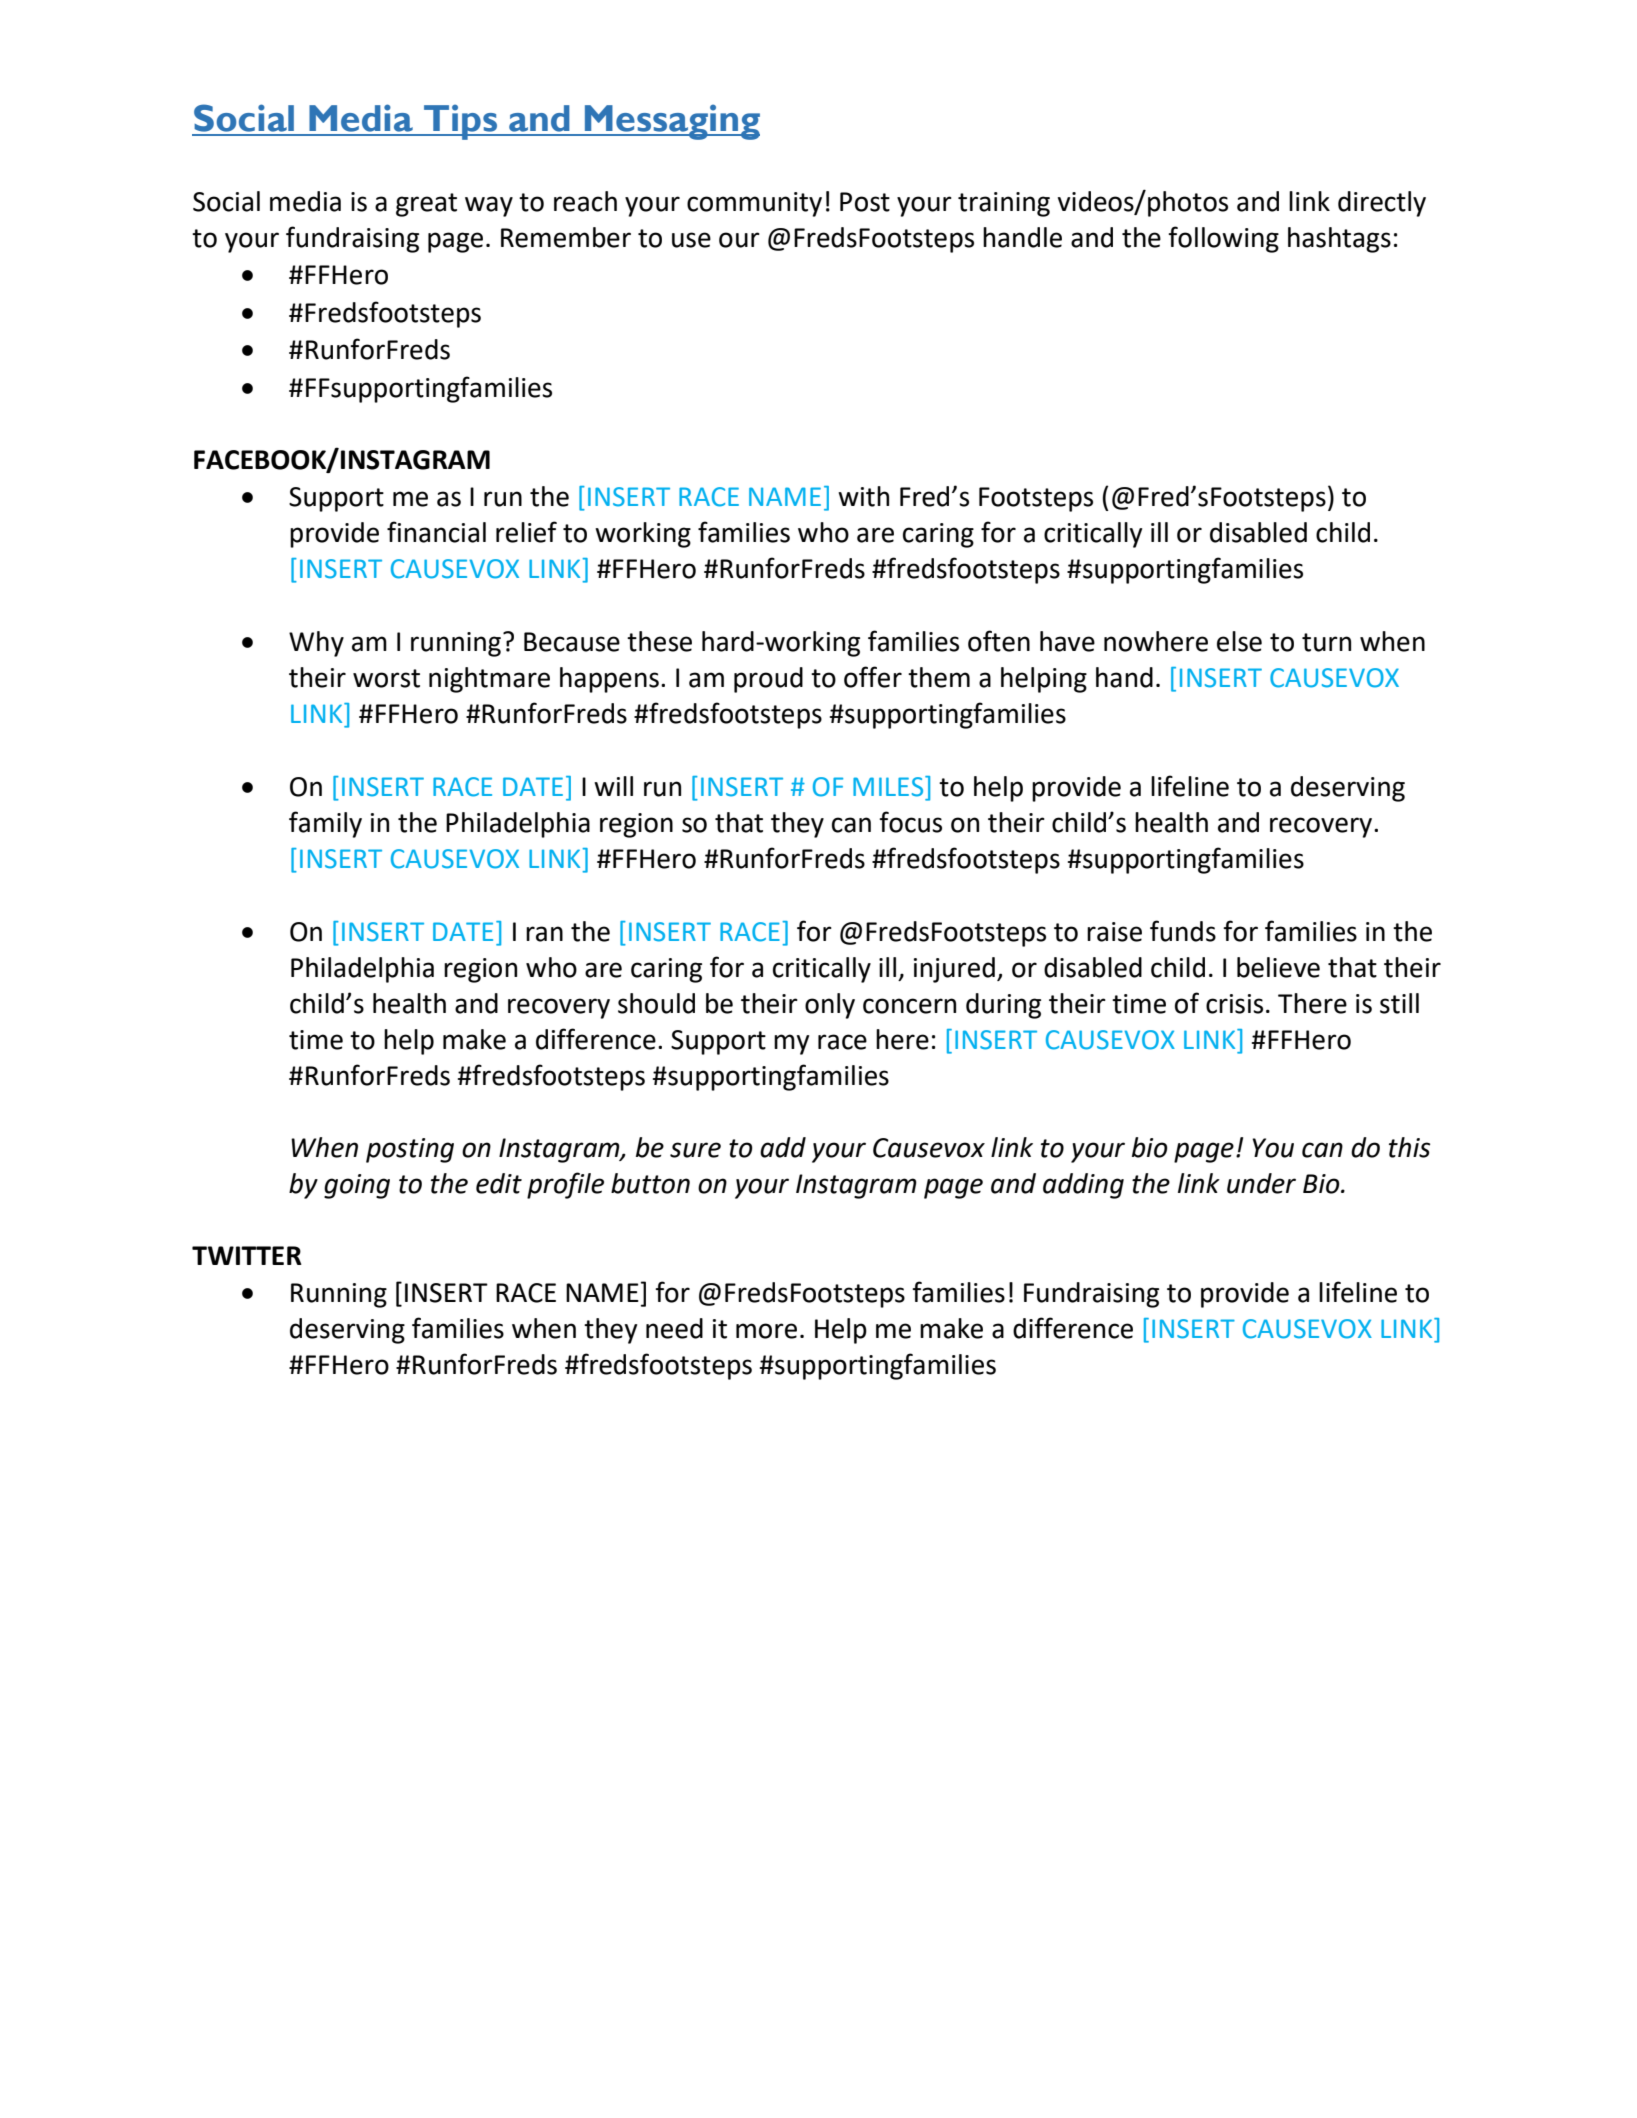  Describe the element at coordinates (863, 496) in the screenshot. I see `with` at that location.
